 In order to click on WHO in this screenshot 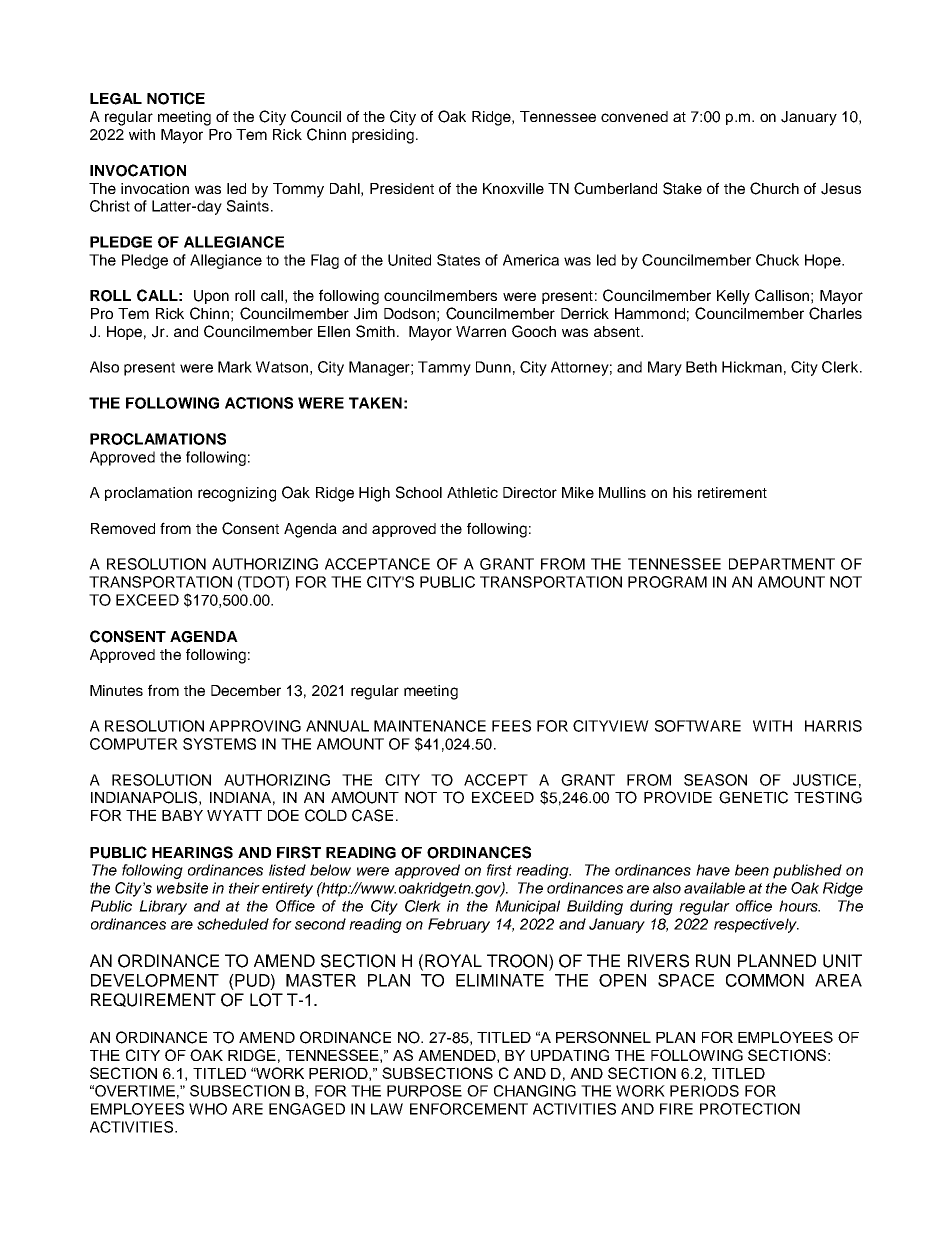, I will do `click(208, 1109)`.
